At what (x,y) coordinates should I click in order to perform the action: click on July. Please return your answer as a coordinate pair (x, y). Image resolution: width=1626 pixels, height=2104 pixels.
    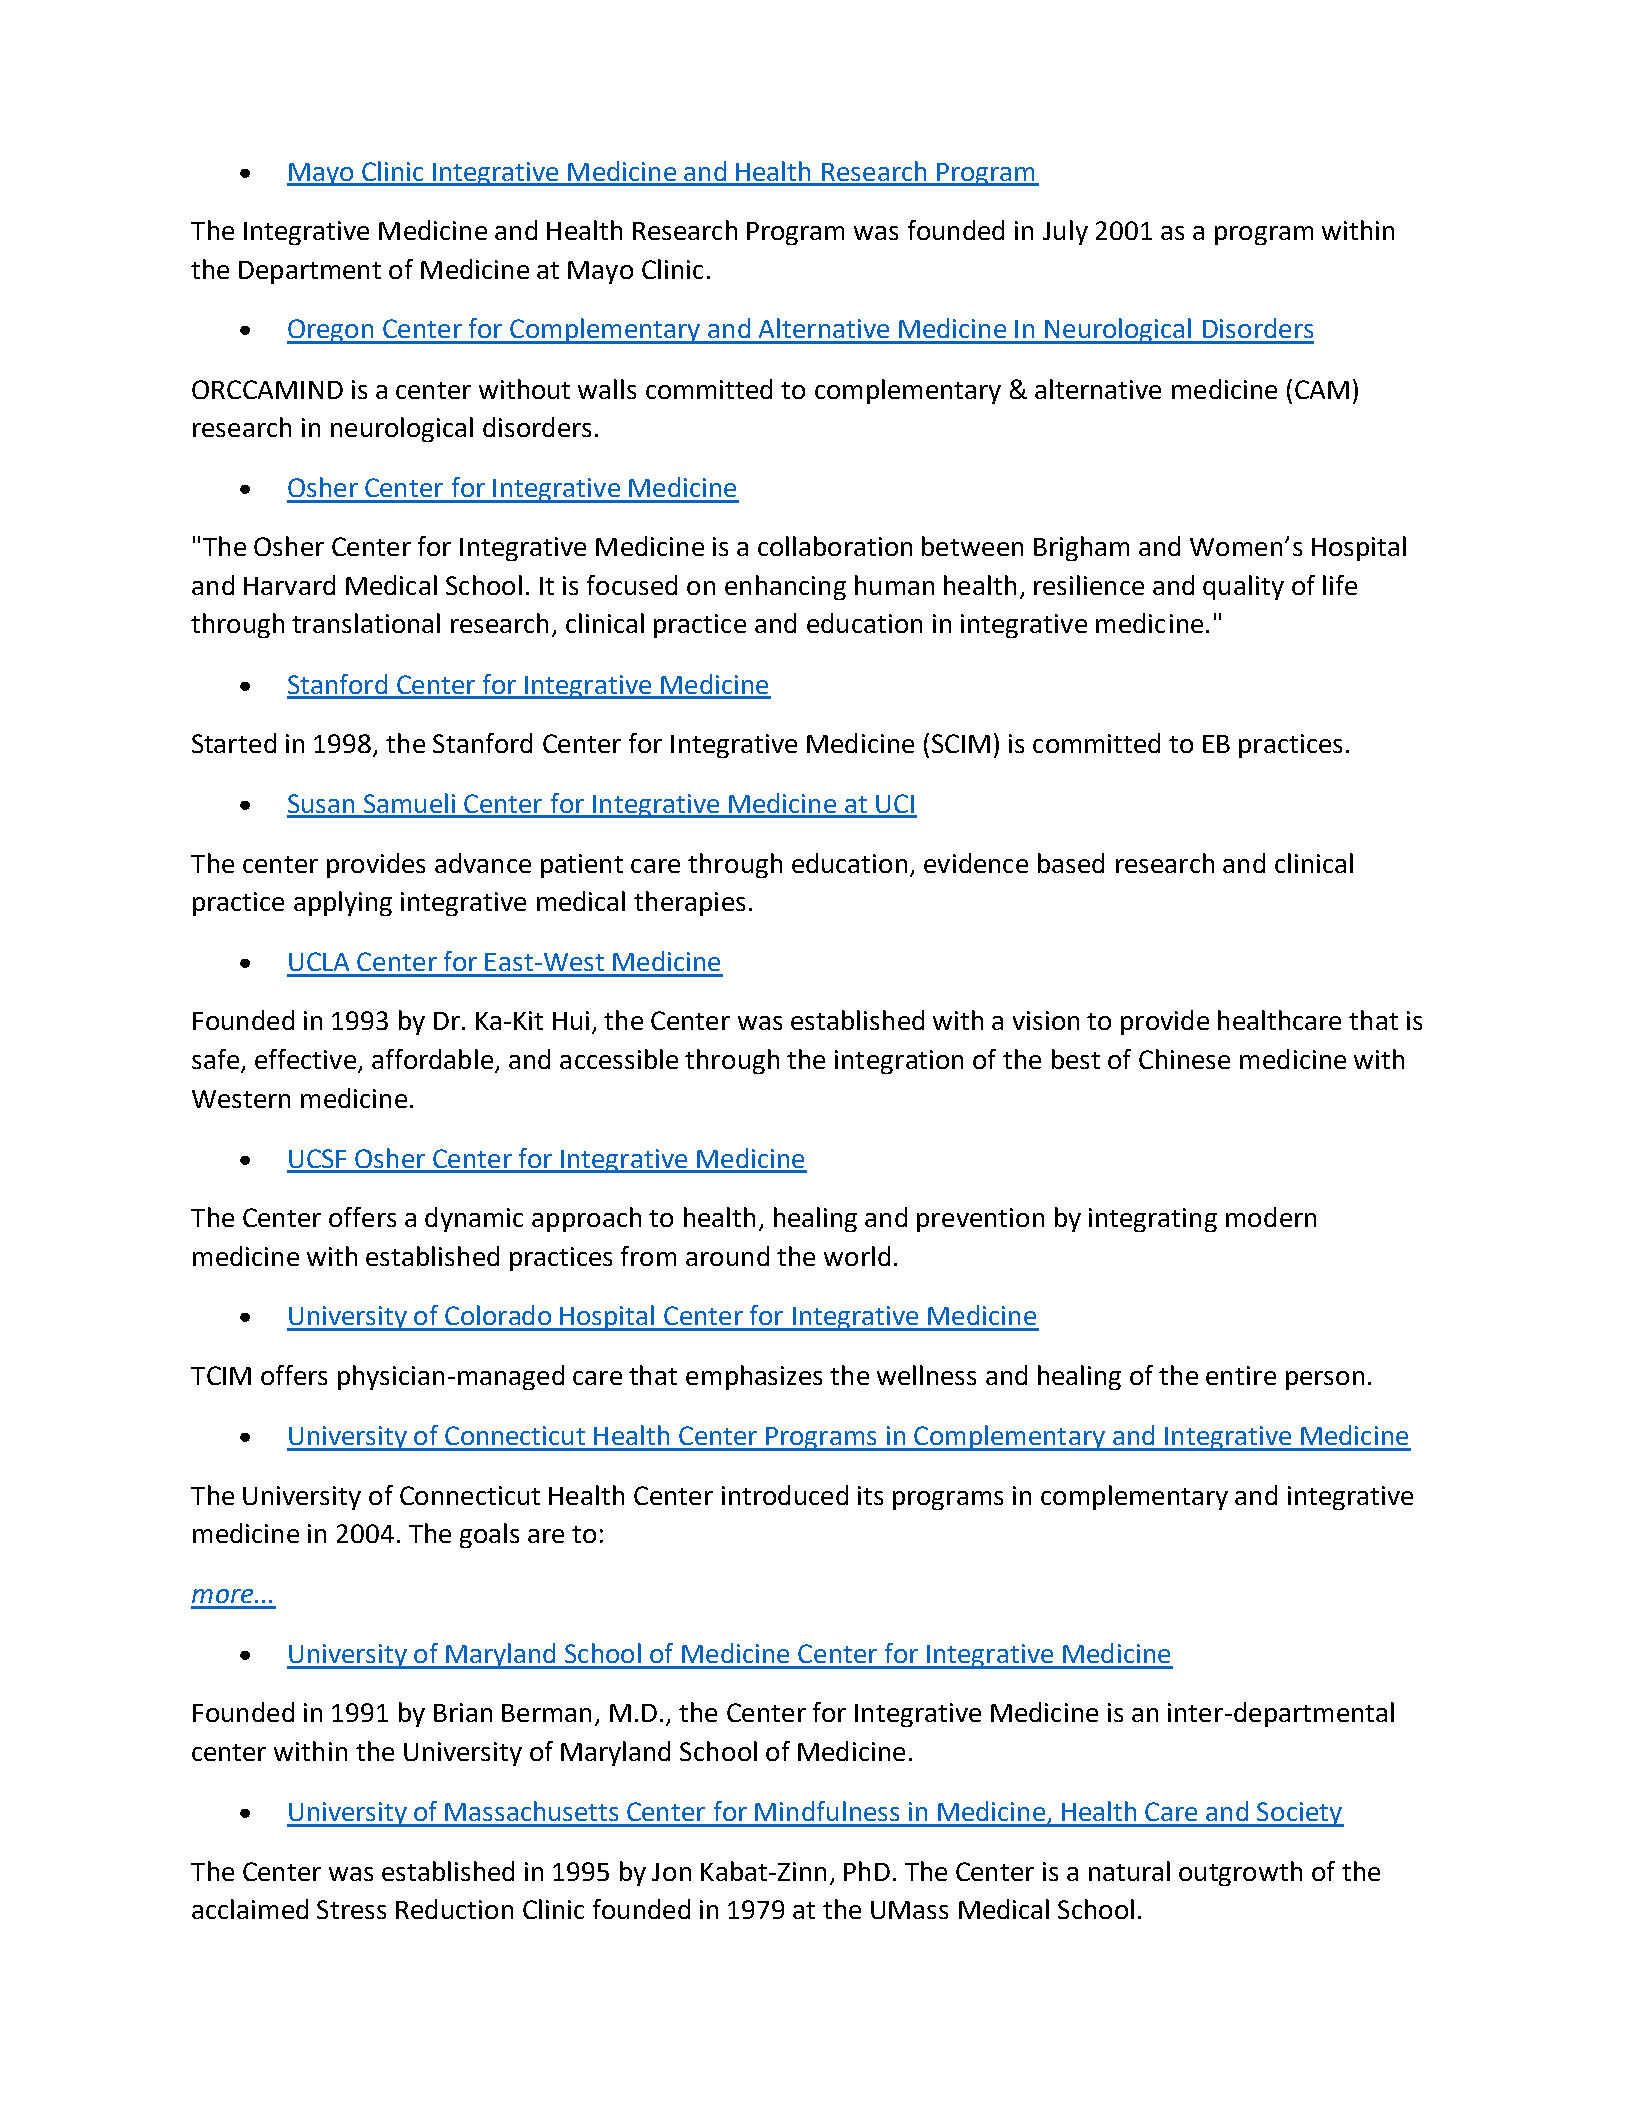
    Looking at the image, I should click on (1065, 232).
